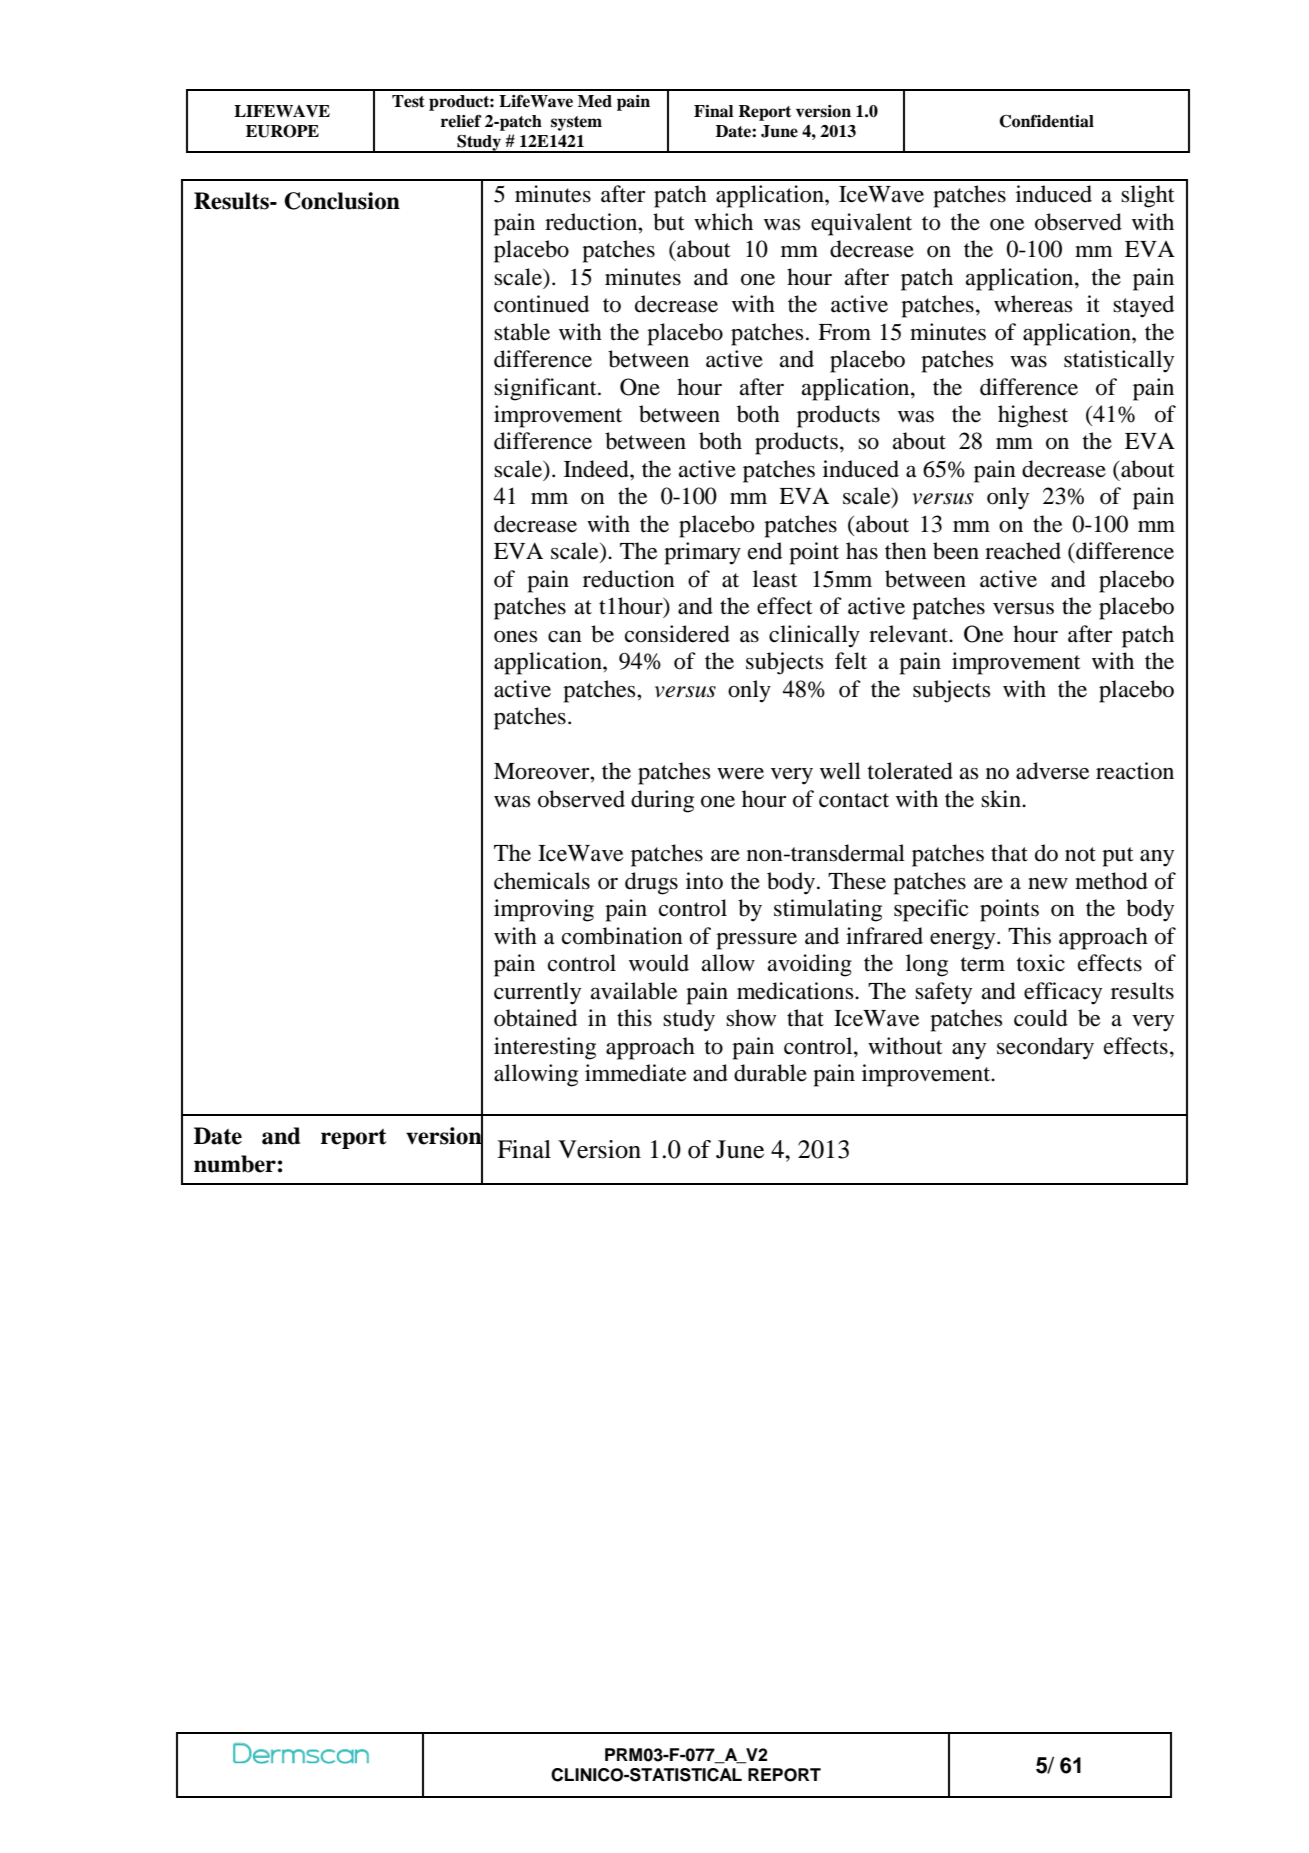  Describe the element at coordinates (636, 1073) in the screenshot. I see `immediate` at that location.
